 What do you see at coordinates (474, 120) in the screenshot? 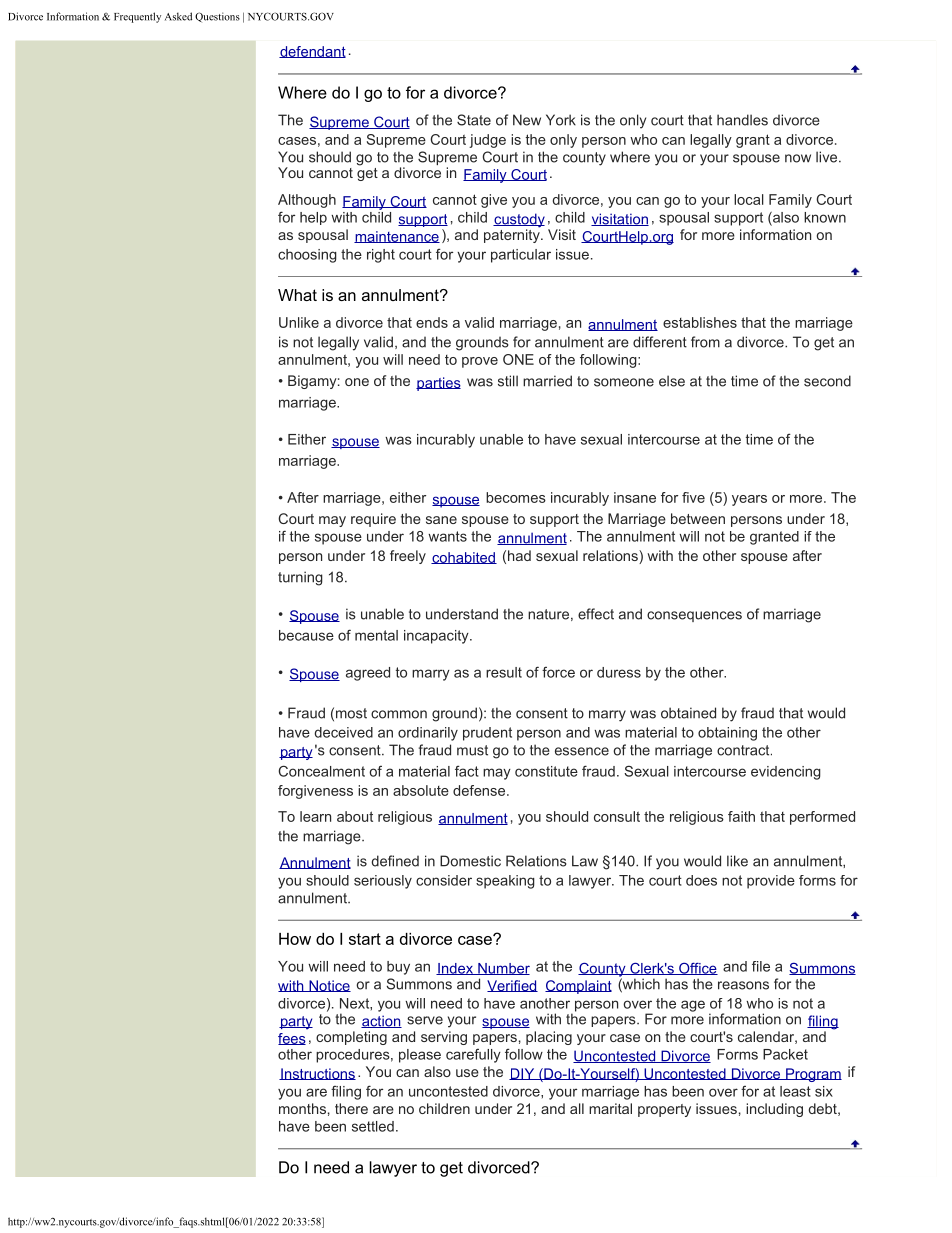
I see `State` at bounding box center [474, 120].
